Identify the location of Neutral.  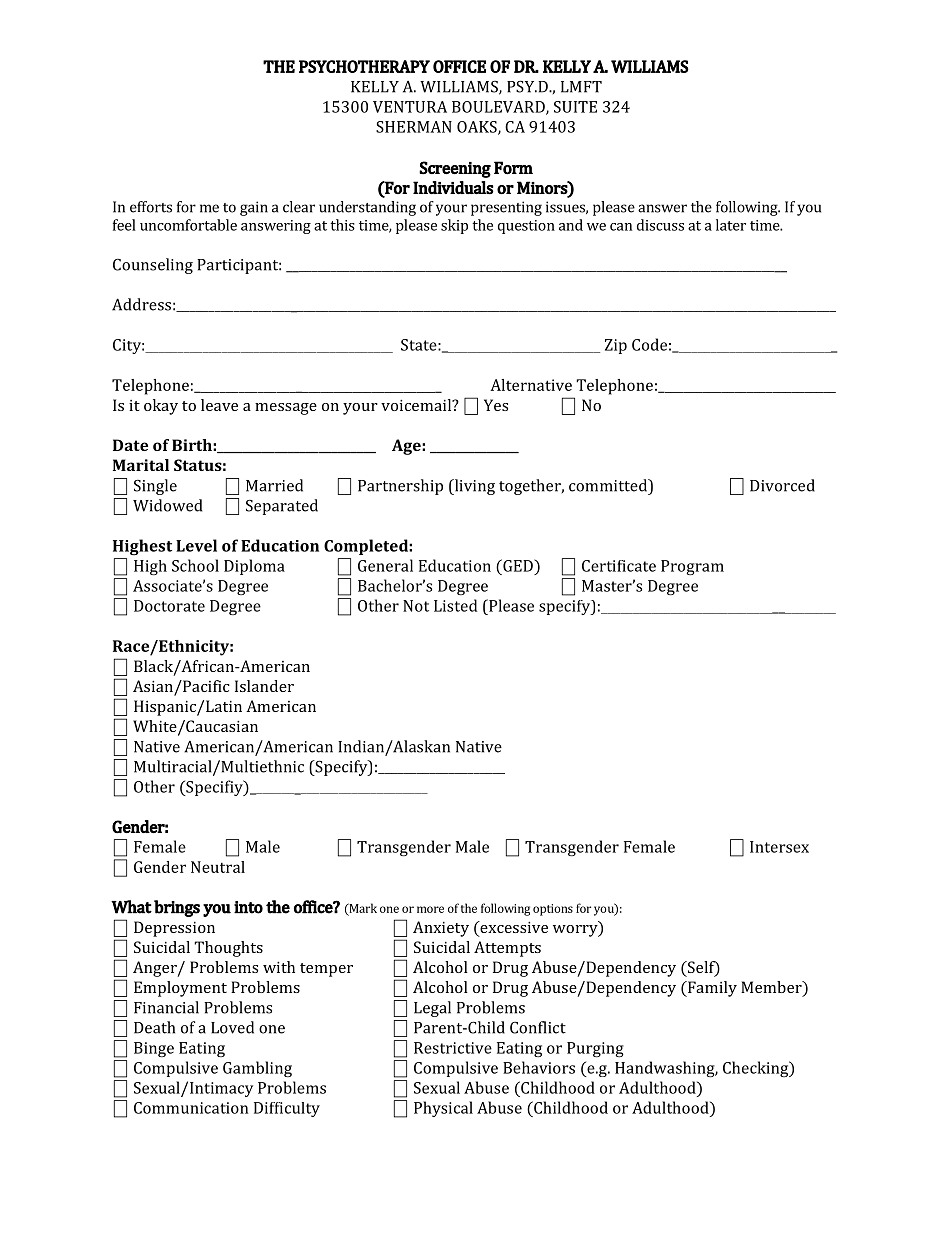
(218, 867).
